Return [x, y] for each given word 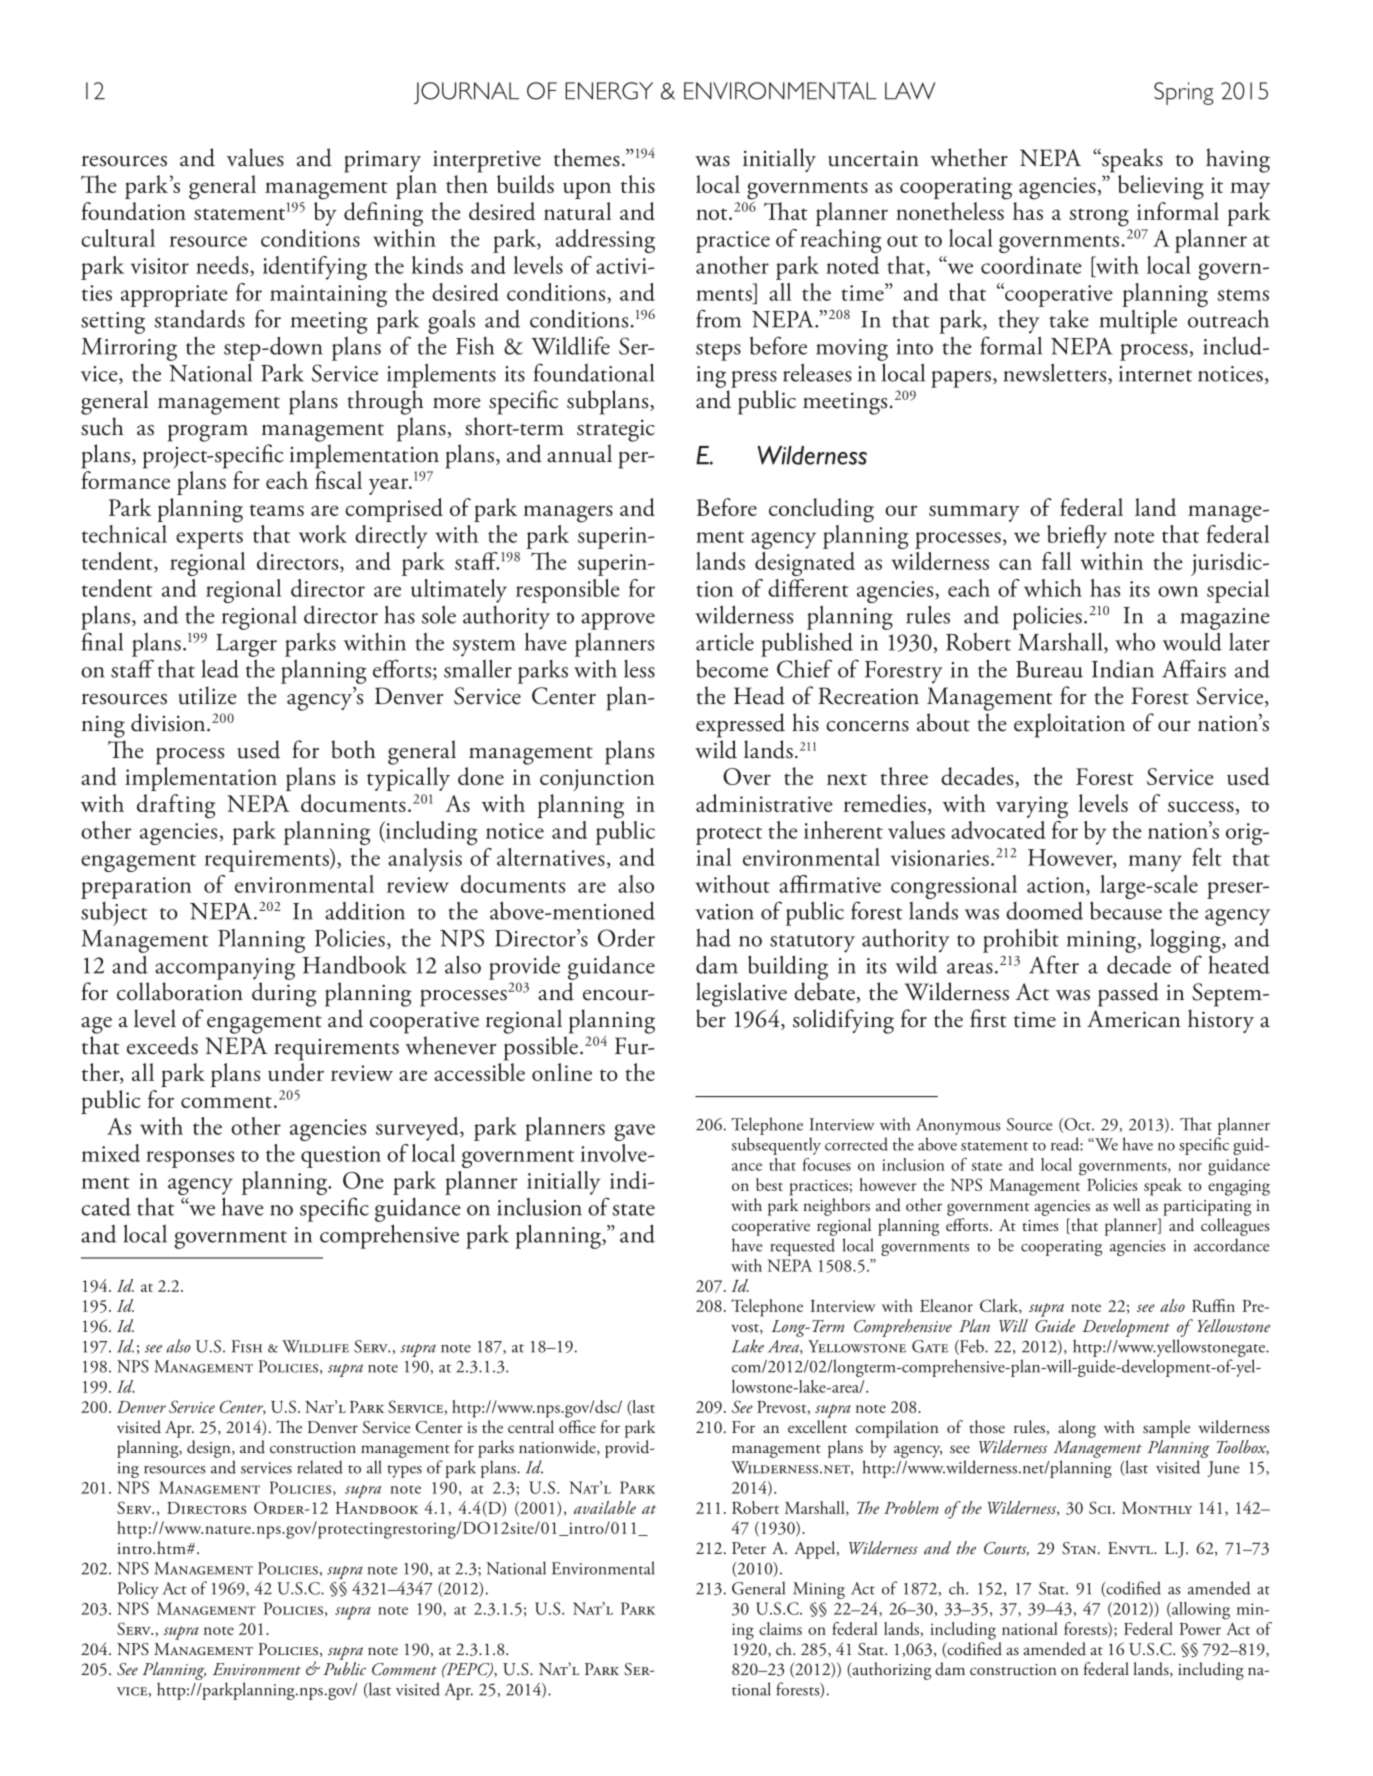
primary [382, 161]
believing [1161, 187]
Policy [138, 1590]
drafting [176, 806]
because [1126, 910]
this [638, 184]
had [713, 937]
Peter [749, 1548]
